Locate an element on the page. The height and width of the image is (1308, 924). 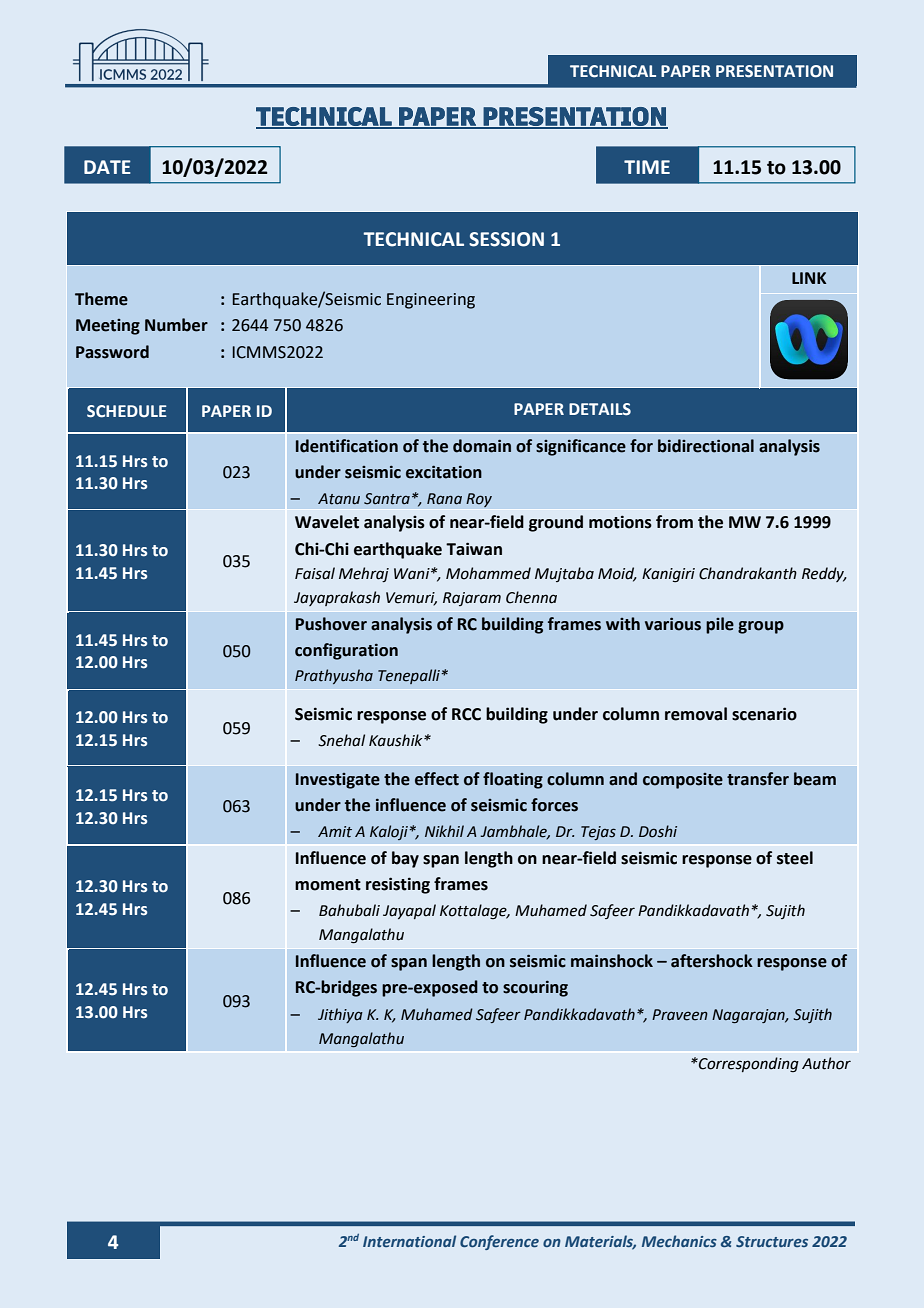
configuration is located at coordinates (346, 651).
